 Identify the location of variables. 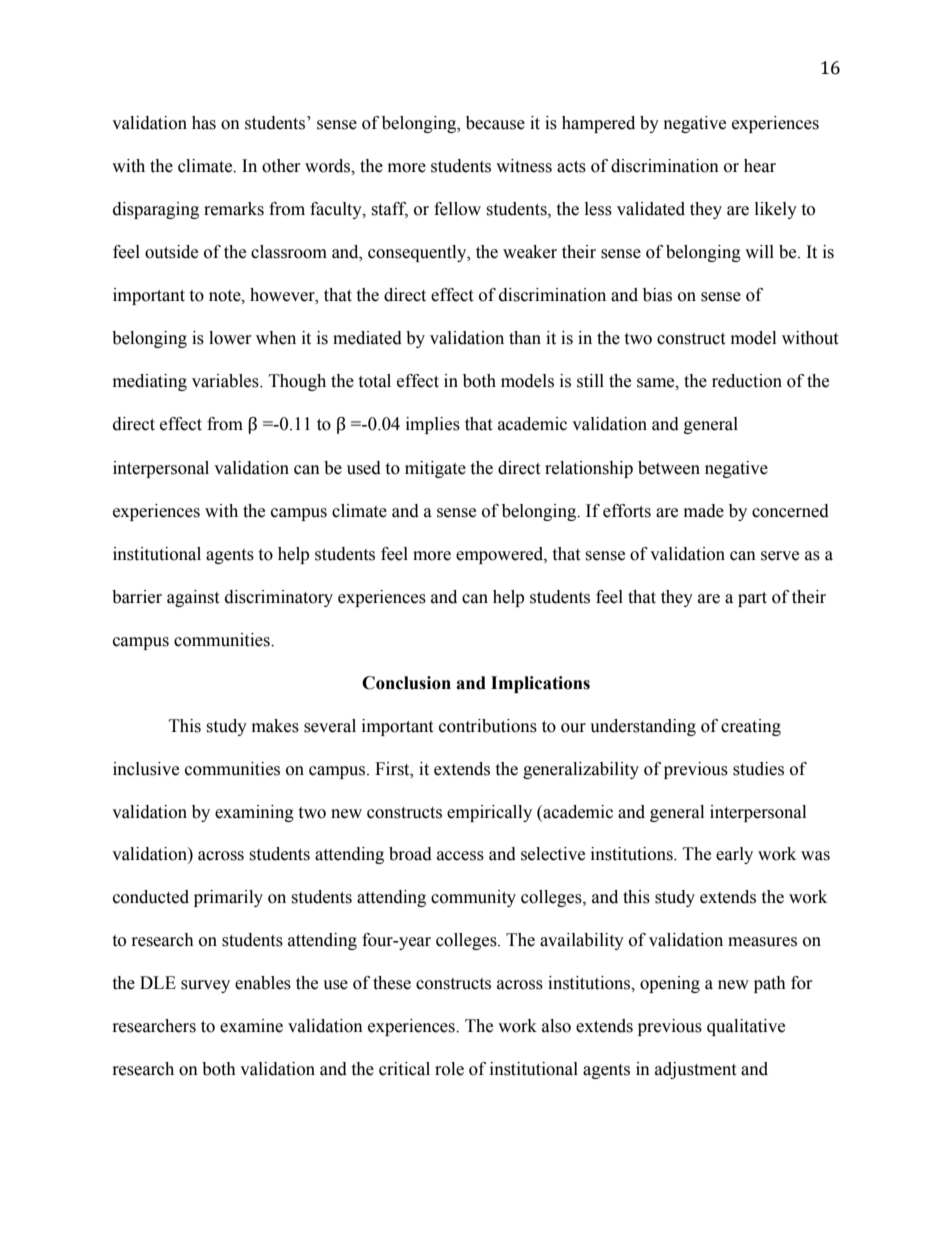
(226, 381).
